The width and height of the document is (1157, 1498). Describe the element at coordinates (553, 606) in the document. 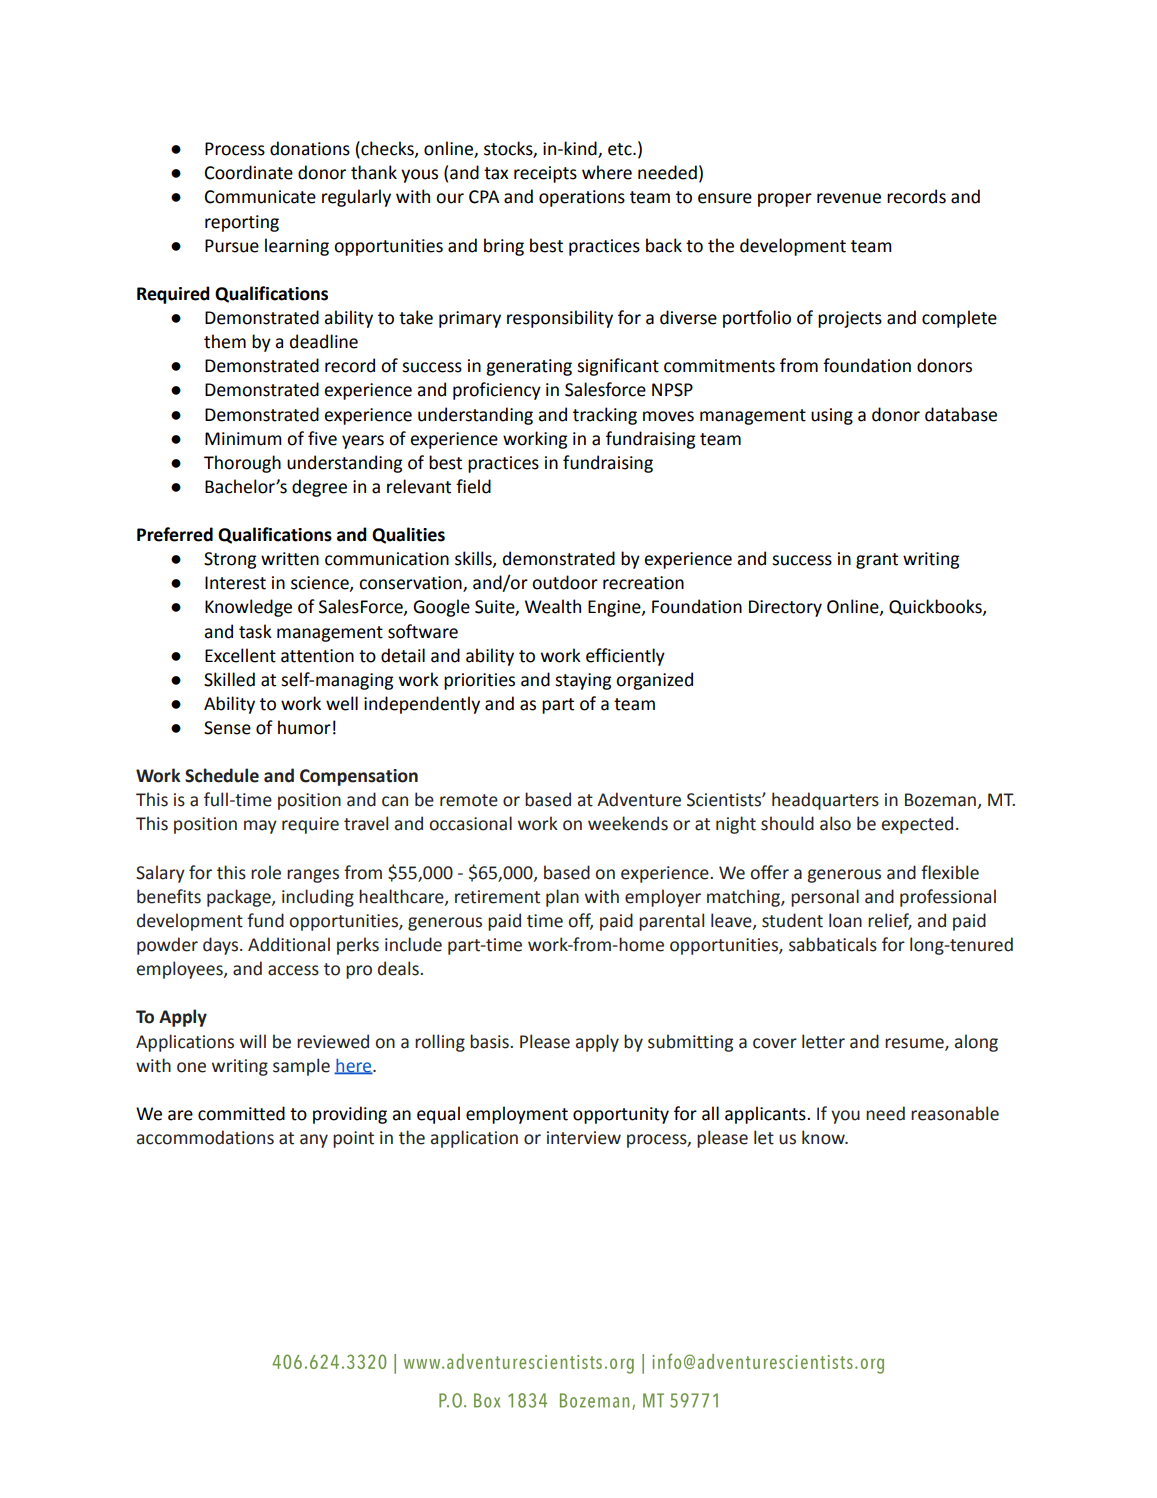

I see `Wealth` at that location.
